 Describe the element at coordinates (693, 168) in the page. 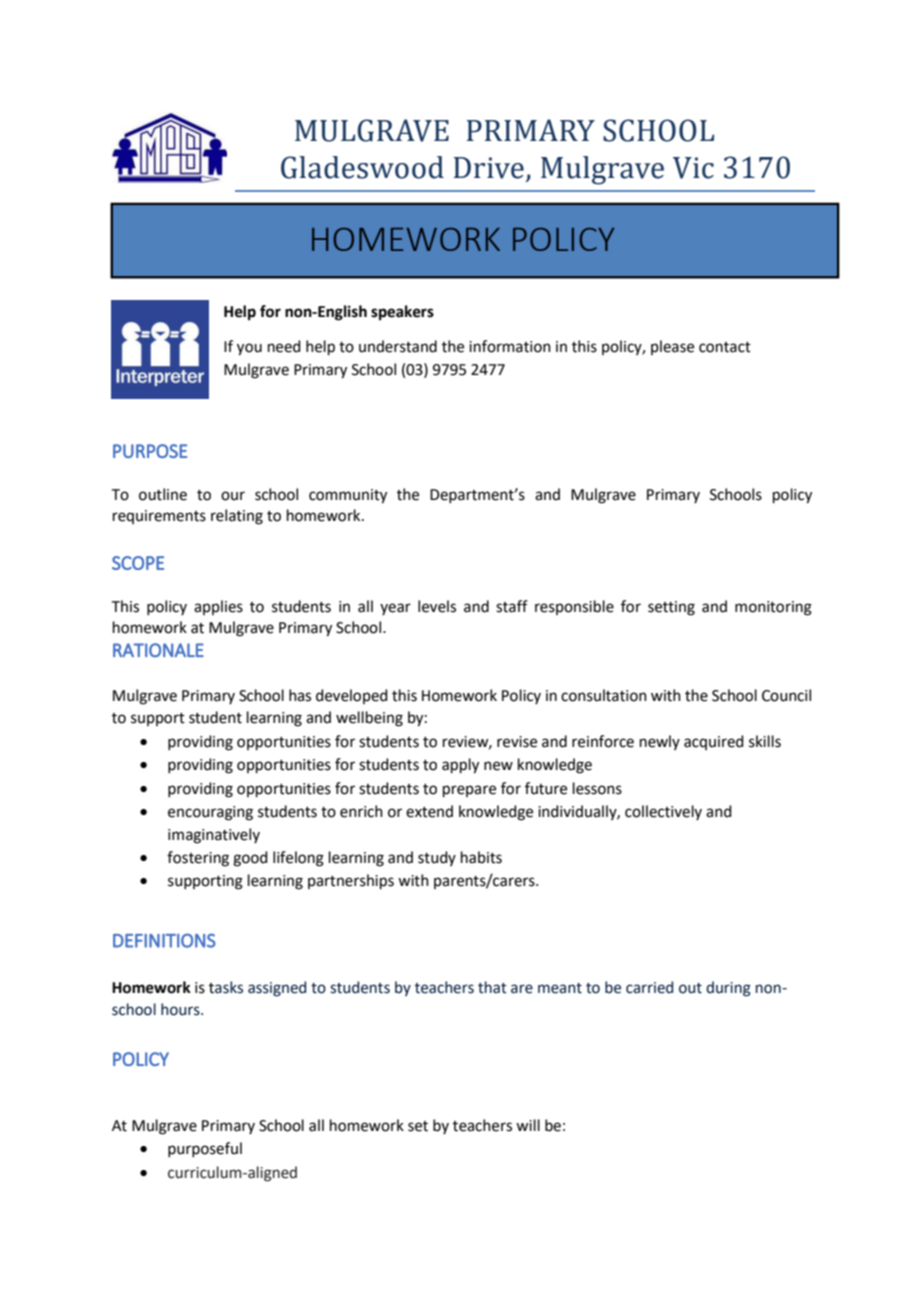

I see `Vic` at that location.
